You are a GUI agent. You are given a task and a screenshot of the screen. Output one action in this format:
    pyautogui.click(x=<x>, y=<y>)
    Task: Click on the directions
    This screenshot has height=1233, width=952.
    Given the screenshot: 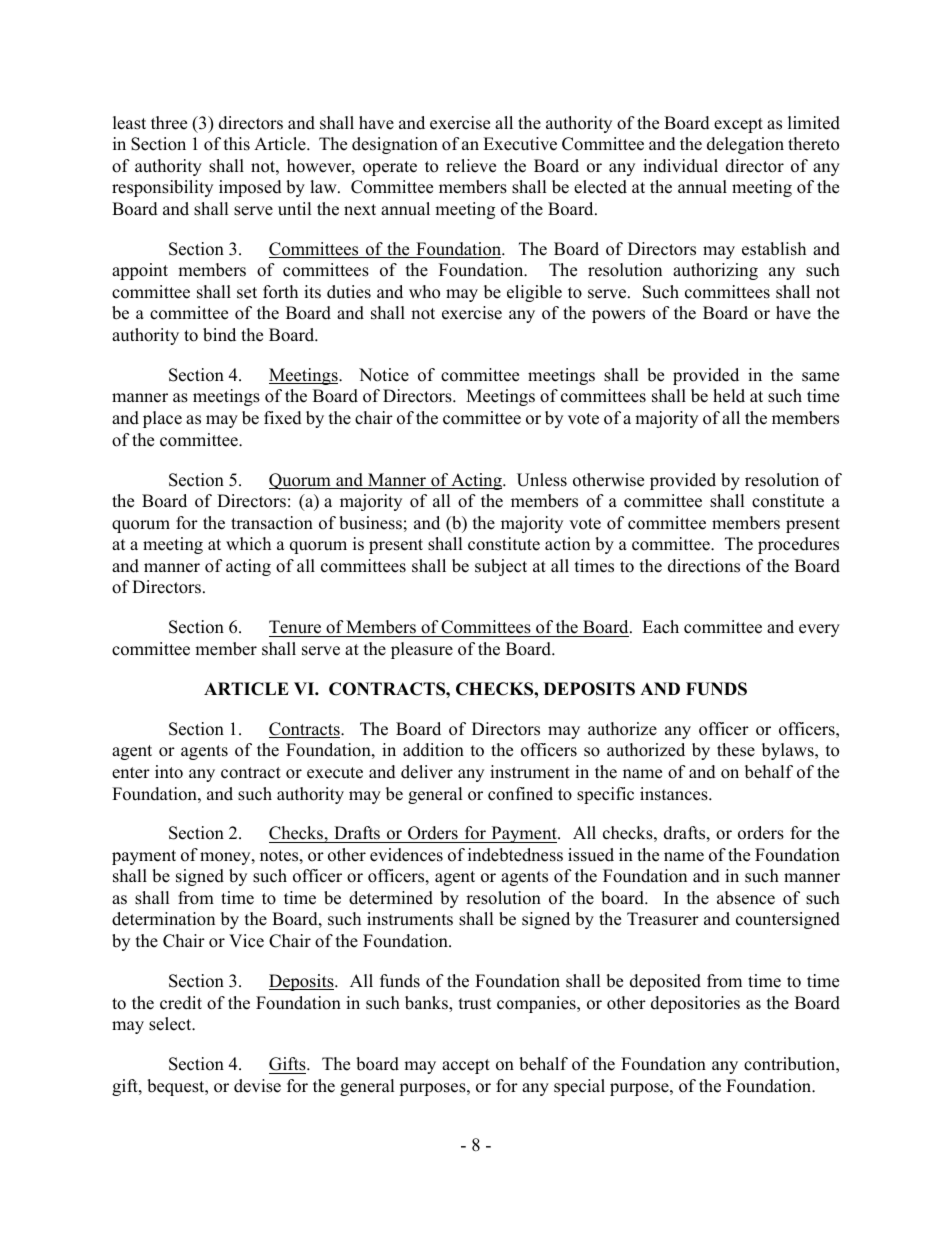 What is the action you would take?
    pyautogui.click(x=704, y=566)
